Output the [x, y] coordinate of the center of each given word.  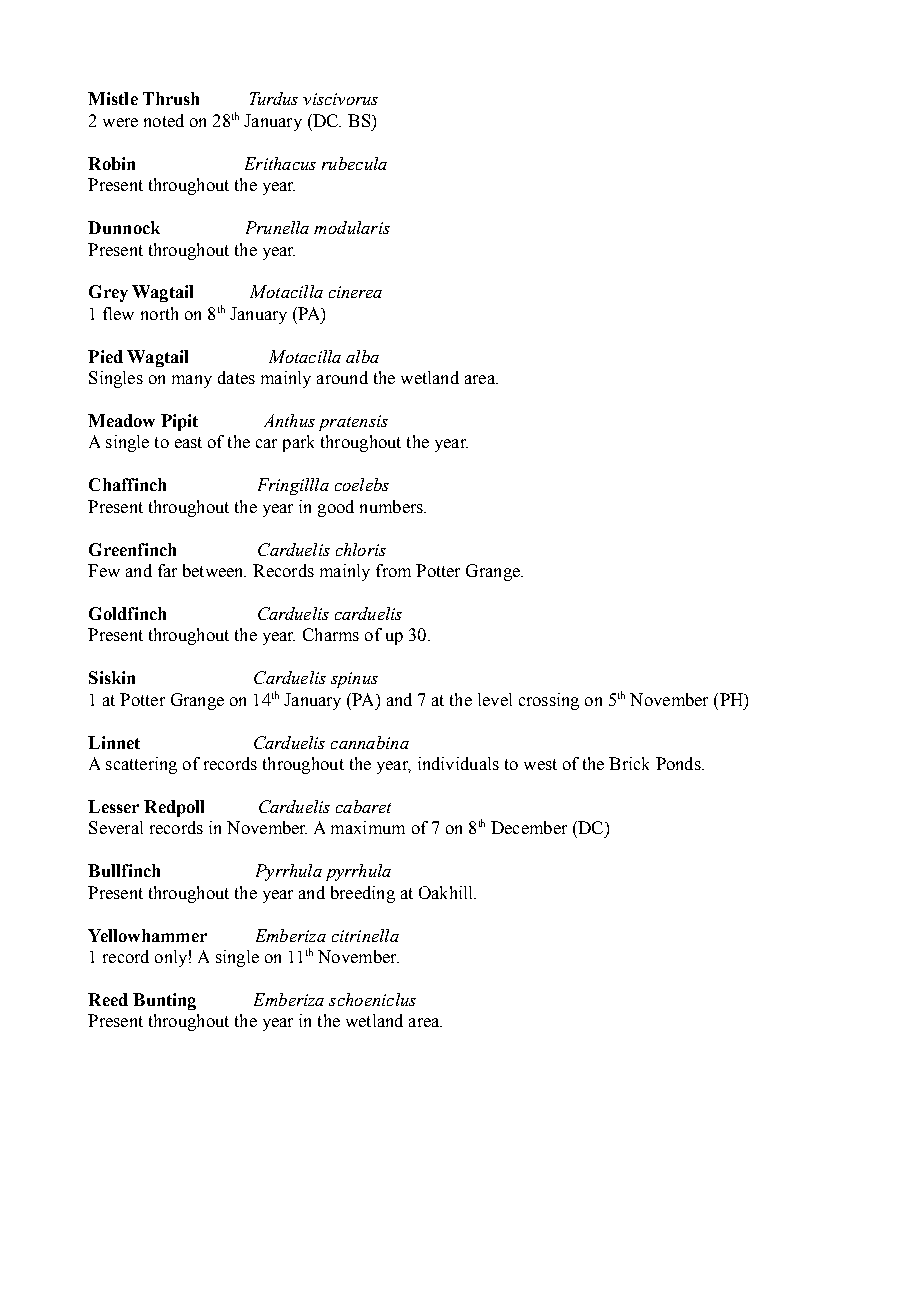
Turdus [274, 98]
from [393, 570]
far [167, 570]
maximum [368, 827]
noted [164, 120]
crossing [549, 701]
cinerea [355, 292]
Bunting [164, 1001]
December [529, 827]
